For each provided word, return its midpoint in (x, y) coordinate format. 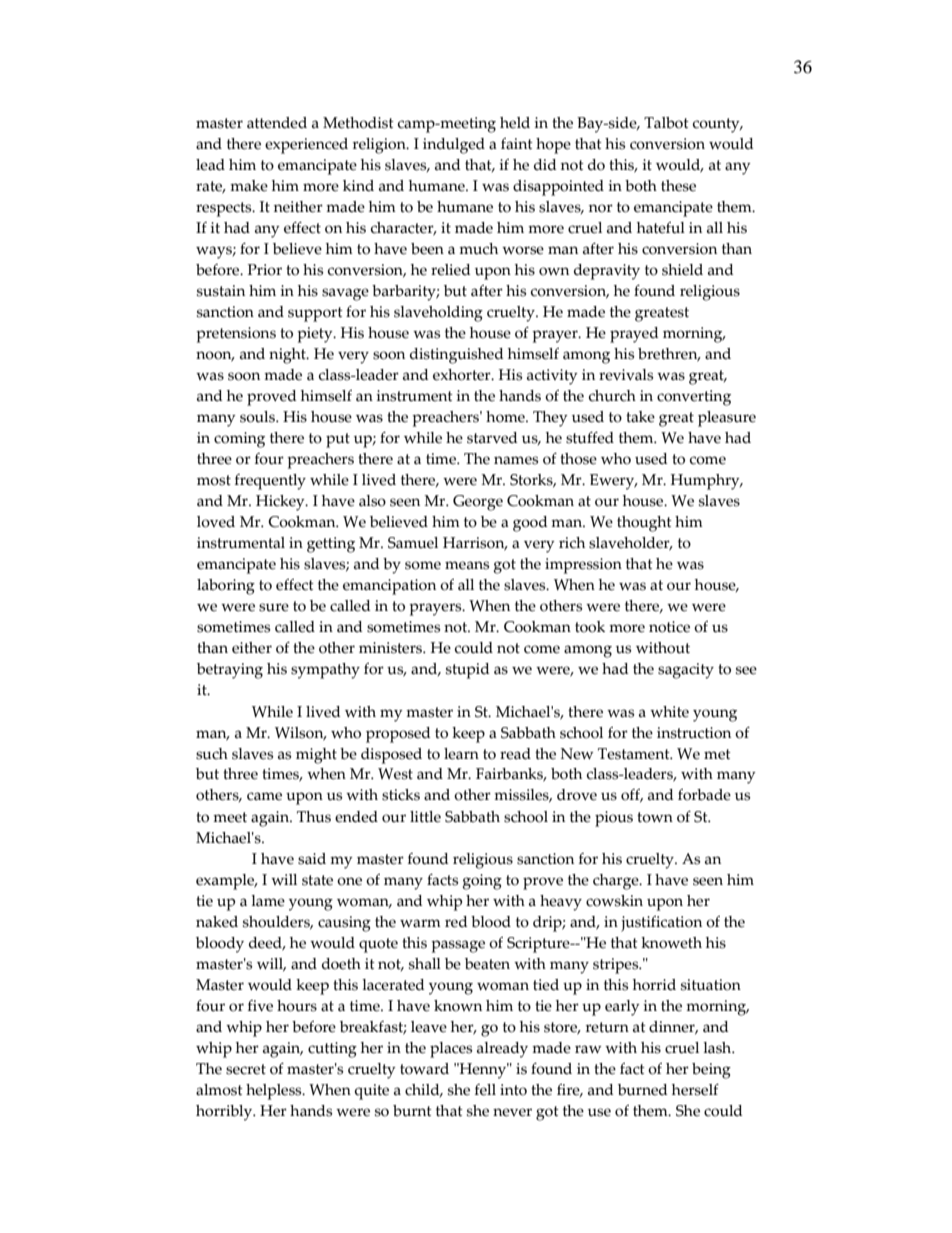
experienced (306, 146)
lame (268, 901)
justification (661, 924)
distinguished (457, 356)
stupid (468, 671)
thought (644, 524)
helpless (275, 1092)
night (288, 356)
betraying (230, 671)
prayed (634, 335)
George (478, 503)
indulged (454, 146)
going (482, 882)
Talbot (666, 123)
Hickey (281, 503)
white (669, 712)
